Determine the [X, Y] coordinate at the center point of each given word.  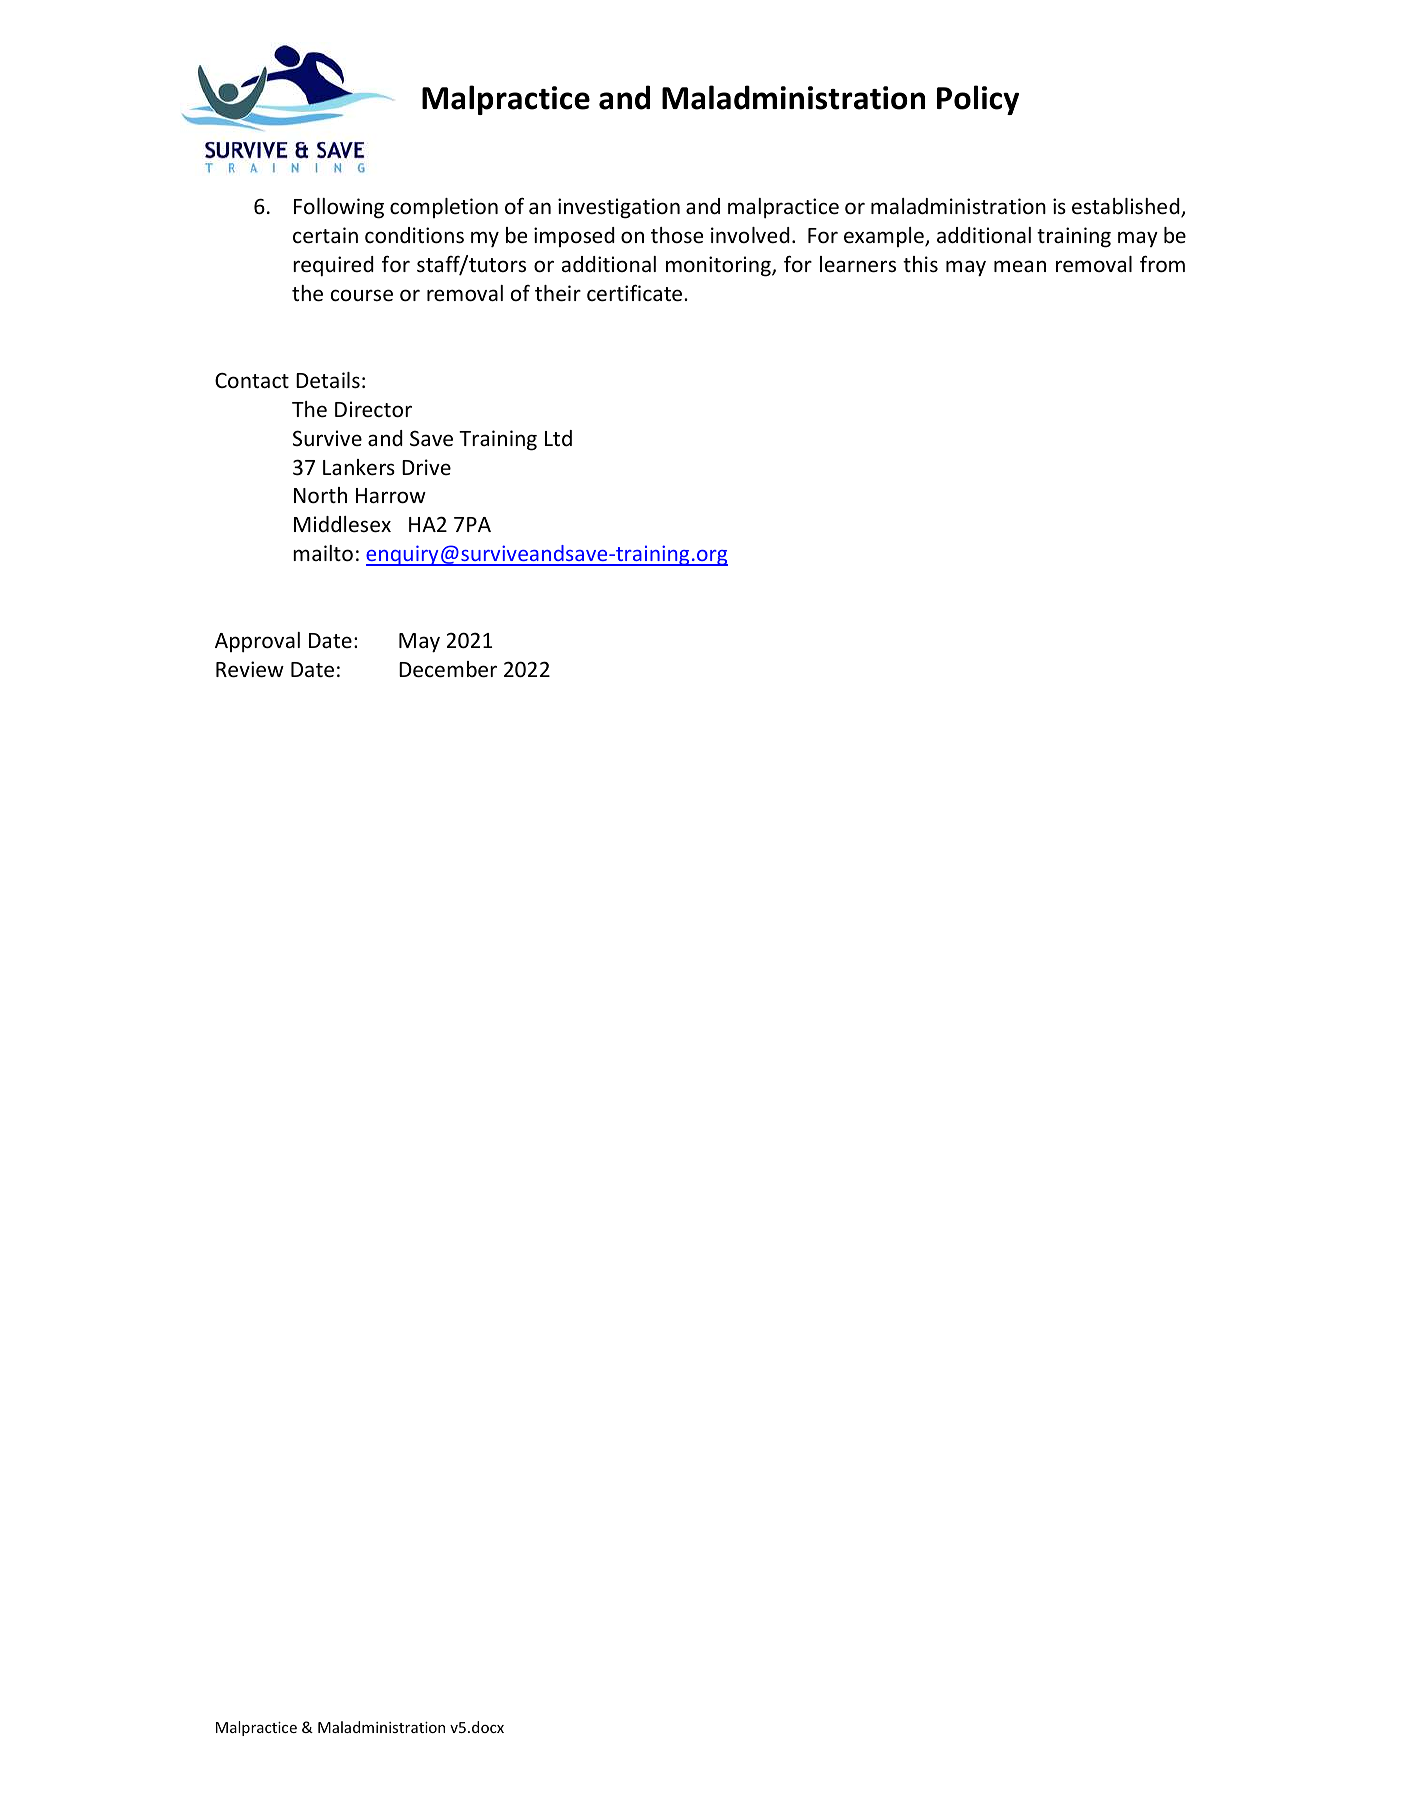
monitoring [719, 266]
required [333, 266]
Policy [978, 100]
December [448, 669]
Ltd [558, 438]
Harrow [391, 496]
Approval [257, 642]
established [1127, 207]
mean [1020, 266]
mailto [323, 553]
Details [328, 380]
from [1162, 264]
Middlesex [342, 524]
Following [339, 208]
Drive [426, 467]
